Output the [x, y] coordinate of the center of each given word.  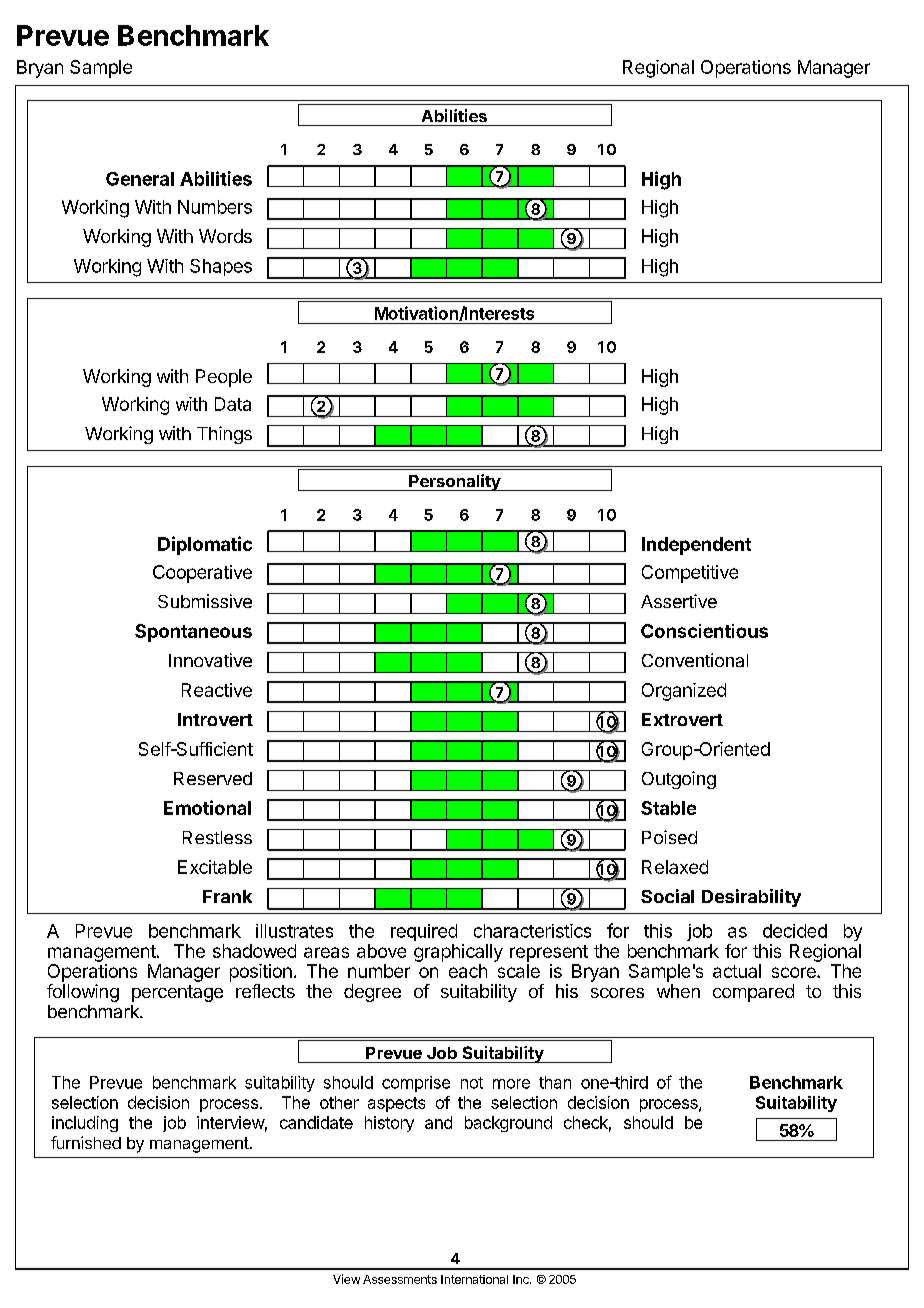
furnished [86, 1142]
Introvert [215, 719]
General [140, 179]
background [508, 1124]
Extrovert [682, 719]
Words [225, 236]
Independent [696, 546]
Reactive [217, 690]
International [474, 1279]
